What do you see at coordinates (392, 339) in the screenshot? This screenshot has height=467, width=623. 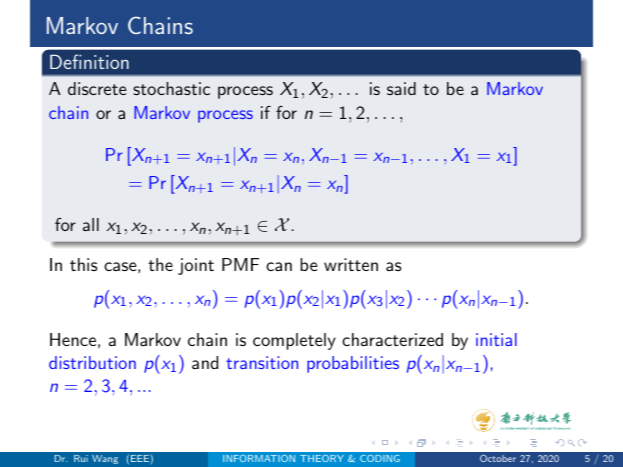 I see `characterized` at bounding box center [392, 339].
